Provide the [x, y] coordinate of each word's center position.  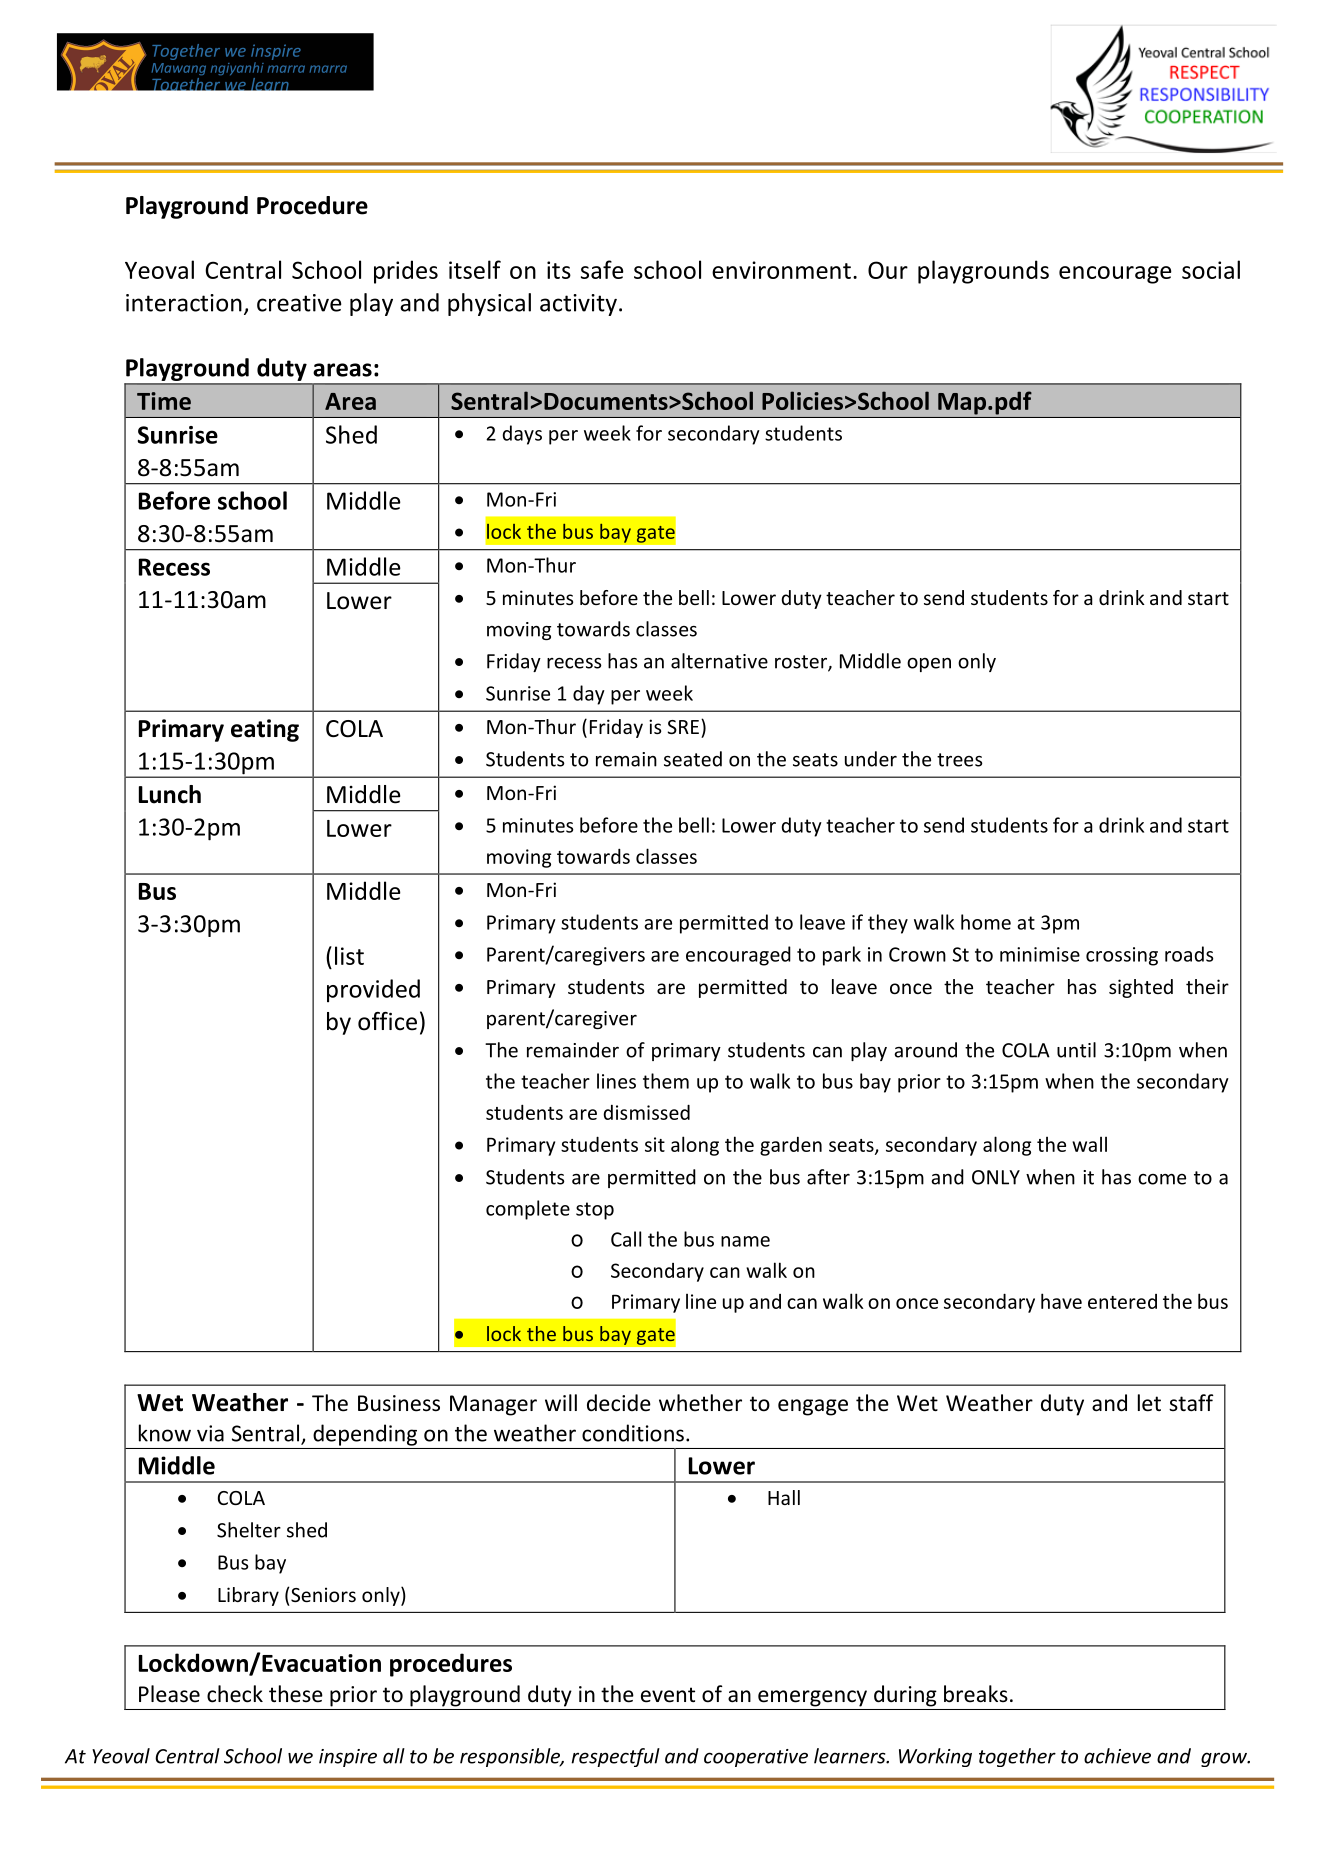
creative [299, 303]
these [296, 1694]
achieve [1117, 1756]
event [668, 1695]
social [1211, 269]
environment [781, 270]
